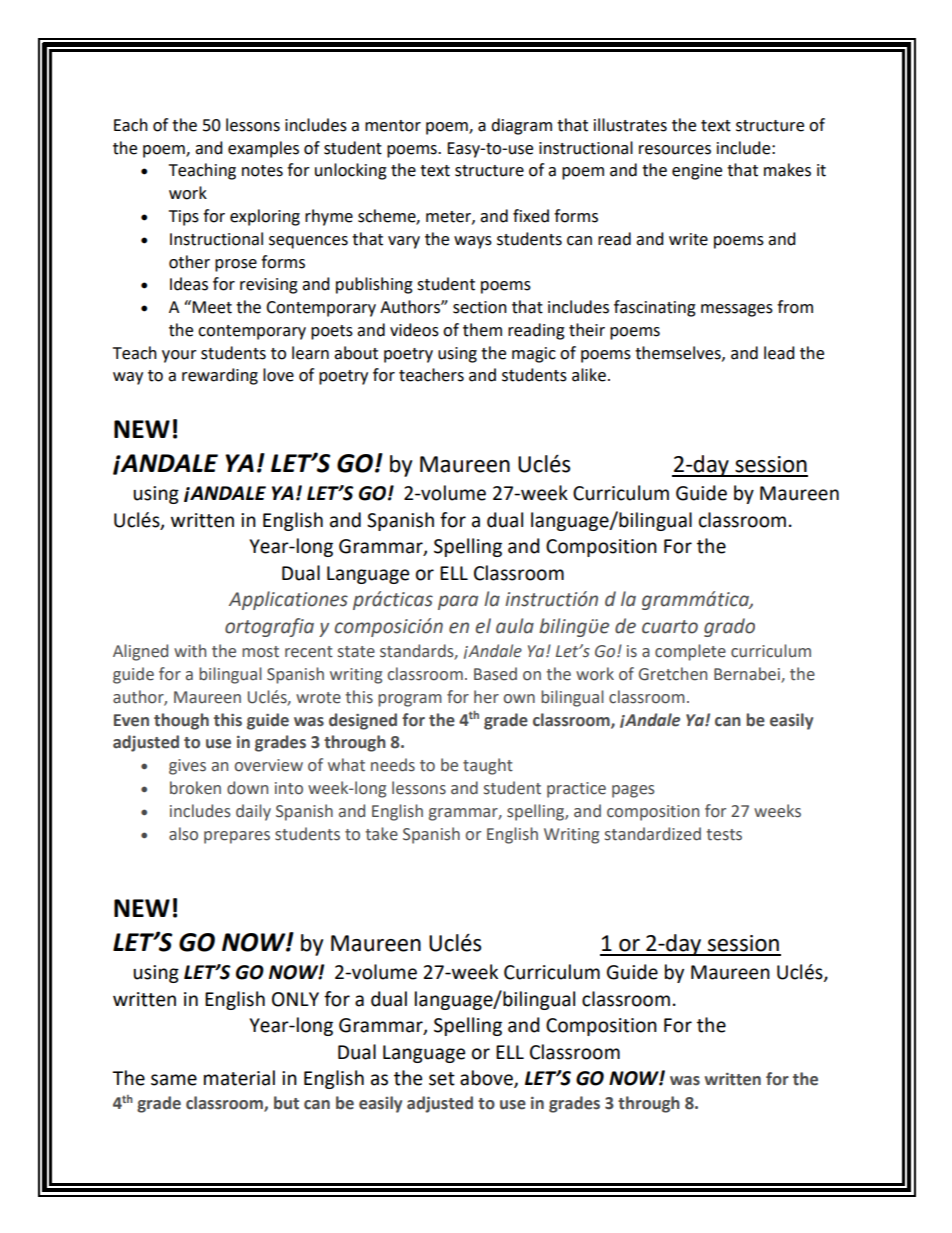 Image resolution: width=952 pixels, height=1233 pixels. I want to click on with, so click(190, 651).
